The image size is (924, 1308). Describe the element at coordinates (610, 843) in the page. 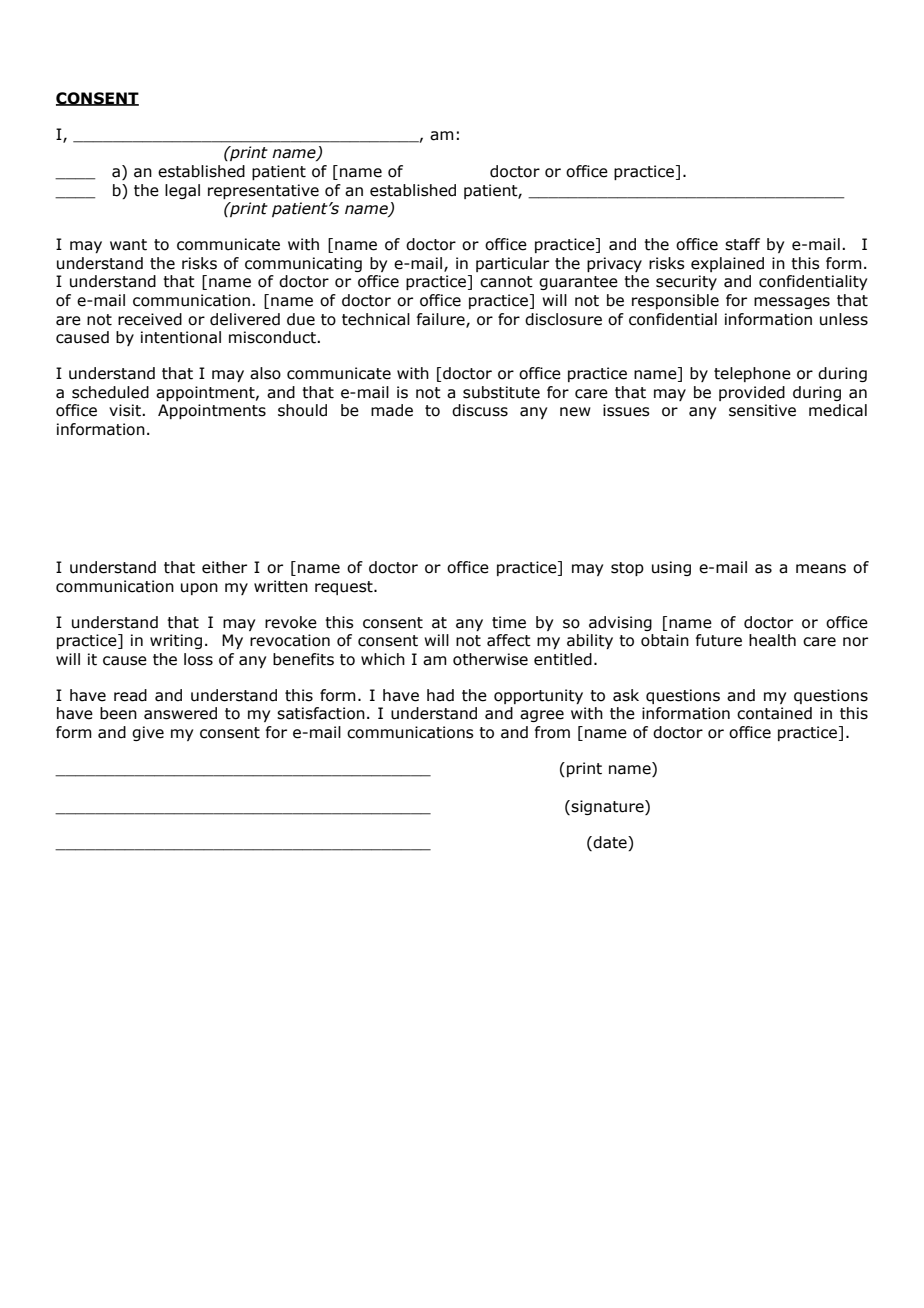

I see `date` at that location.
